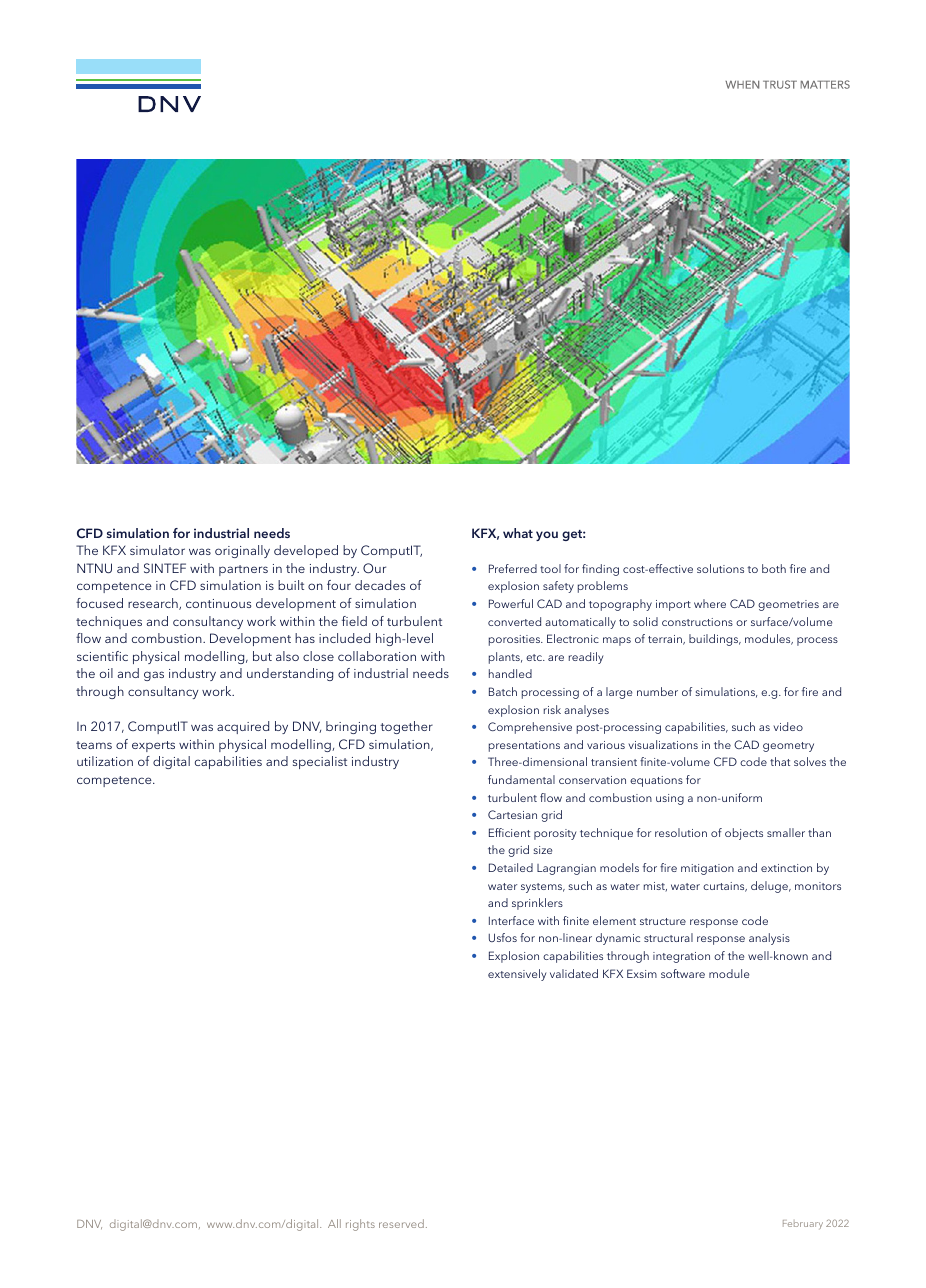 This screenshot has height=1288, width=926. What do you see at coordinates (683, 973) in the screenshot?
I see `software` at bounding box center [683, 973].
